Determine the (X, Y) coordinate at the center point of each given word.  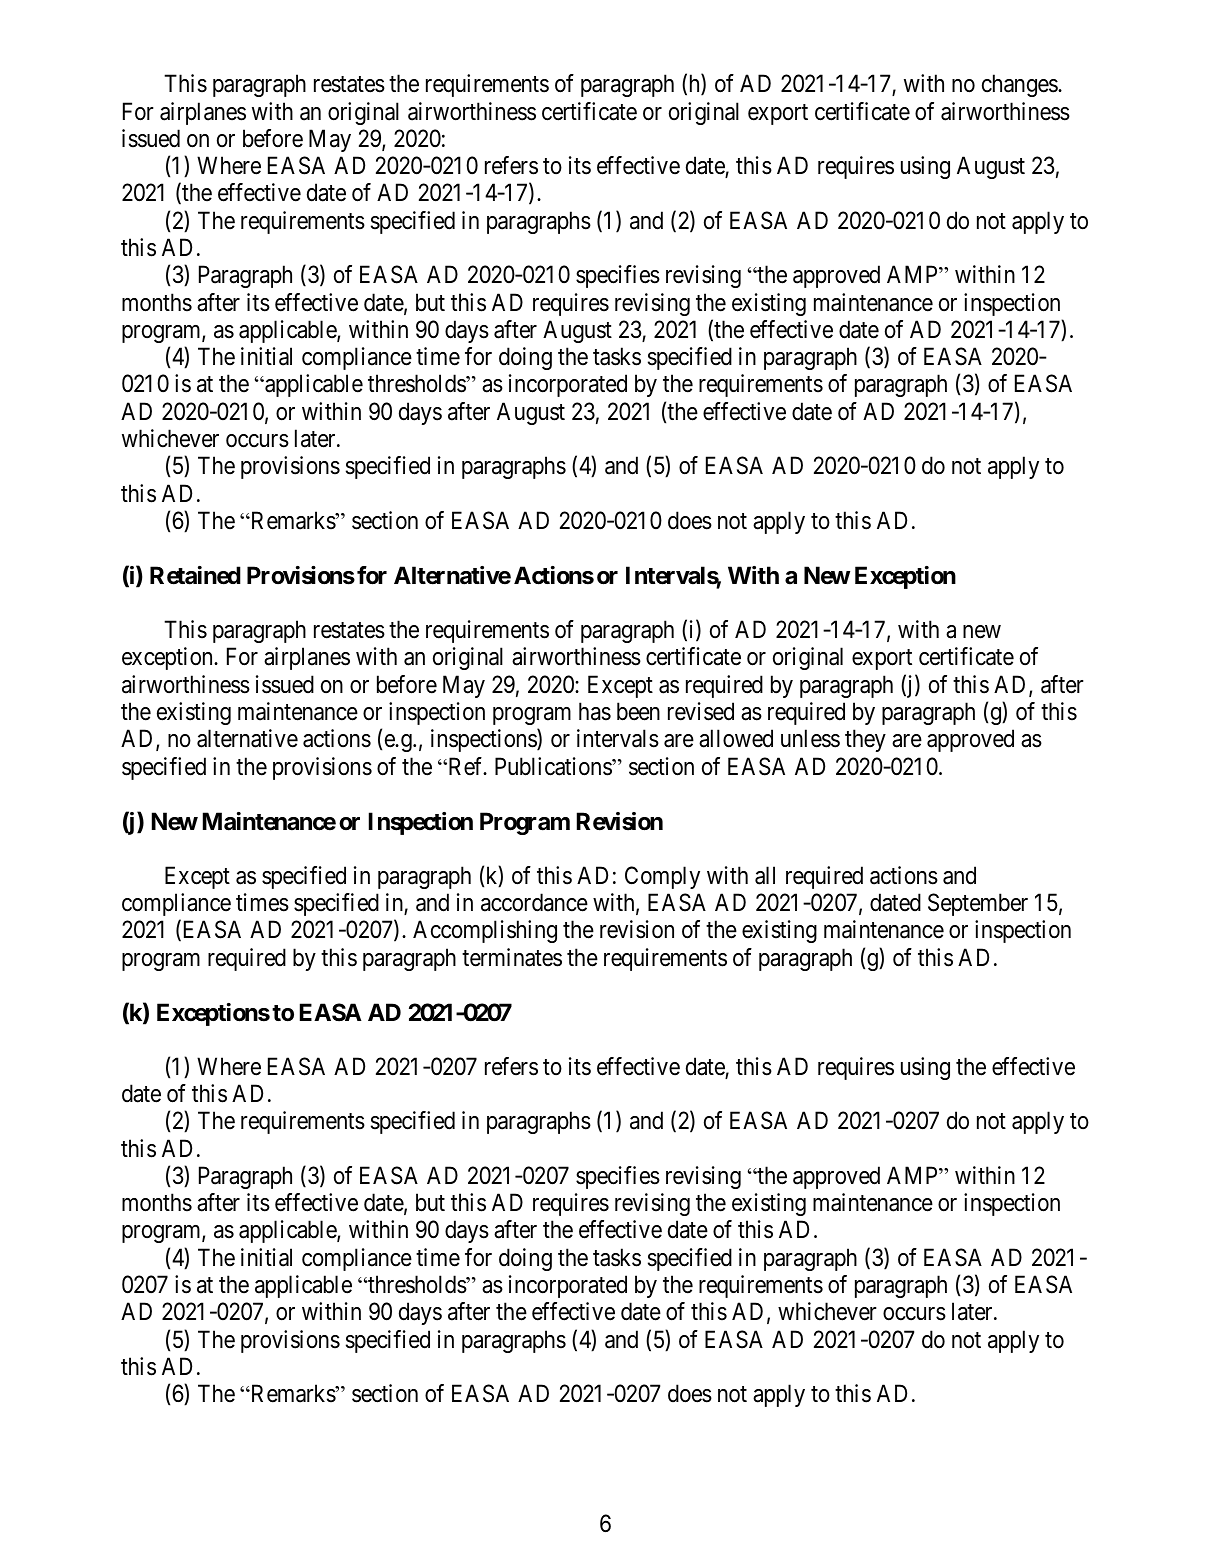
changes (1020, 85)
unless (810, 738)
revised (701, 711)
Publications (554, 766)
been (638, 711)
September (978, 904)
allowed (736, 738)
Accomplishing (485, 931)
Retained (195, 575)
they (865, 740)
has (595, 711)
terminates (512, 957)
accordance (534, 902)
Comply (662, 877)
